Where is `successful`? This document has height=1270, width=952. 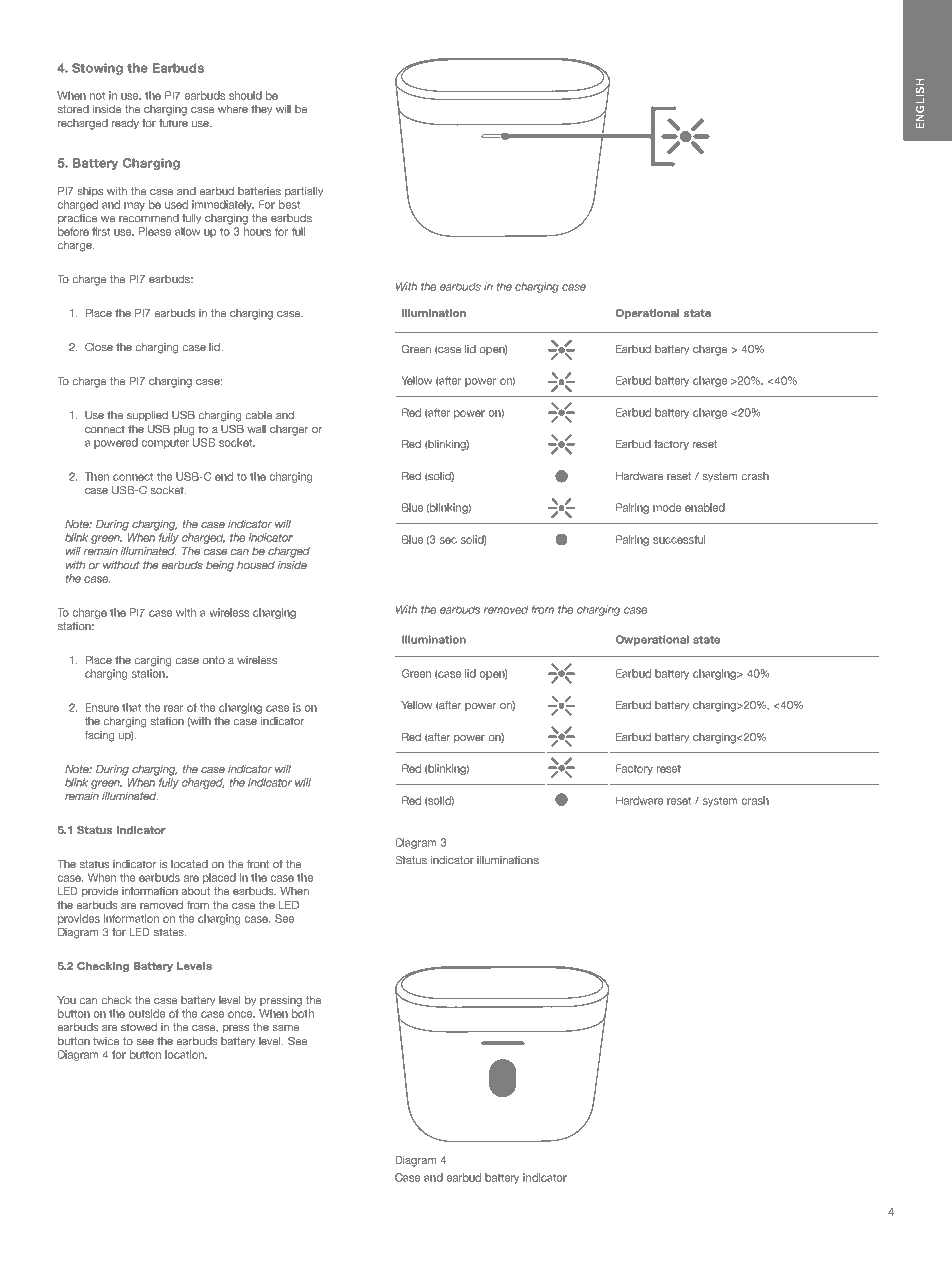
successful is located at coordinates (679, 539).
